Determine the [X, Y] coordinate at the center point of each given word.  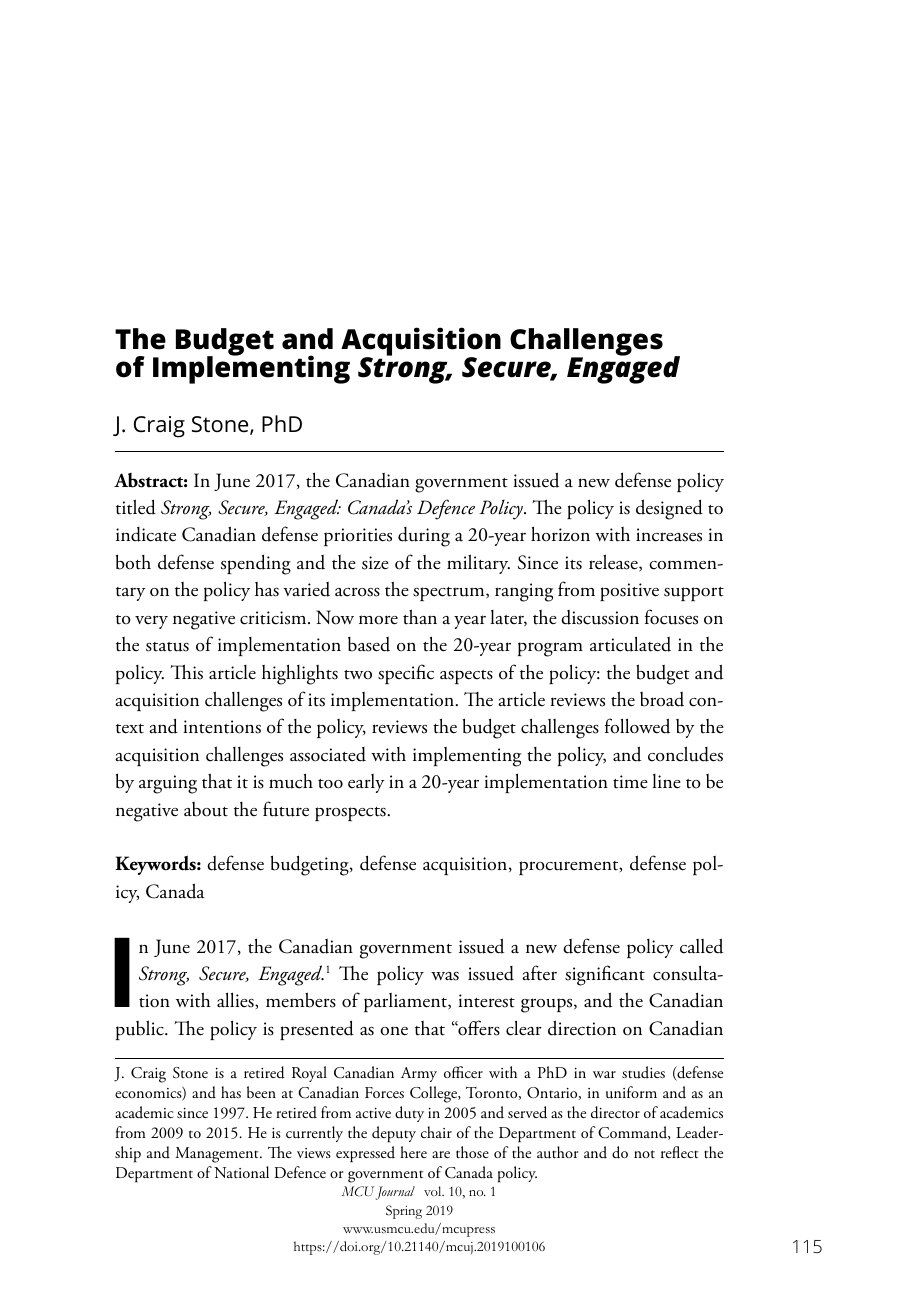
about [206, 809]
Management [218, 1155]
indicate [146, 534]
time [630, 782]
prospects [351, 814]
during [424, 537]
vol [434, 1191]
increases [669, 535]
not [644, 1154]
